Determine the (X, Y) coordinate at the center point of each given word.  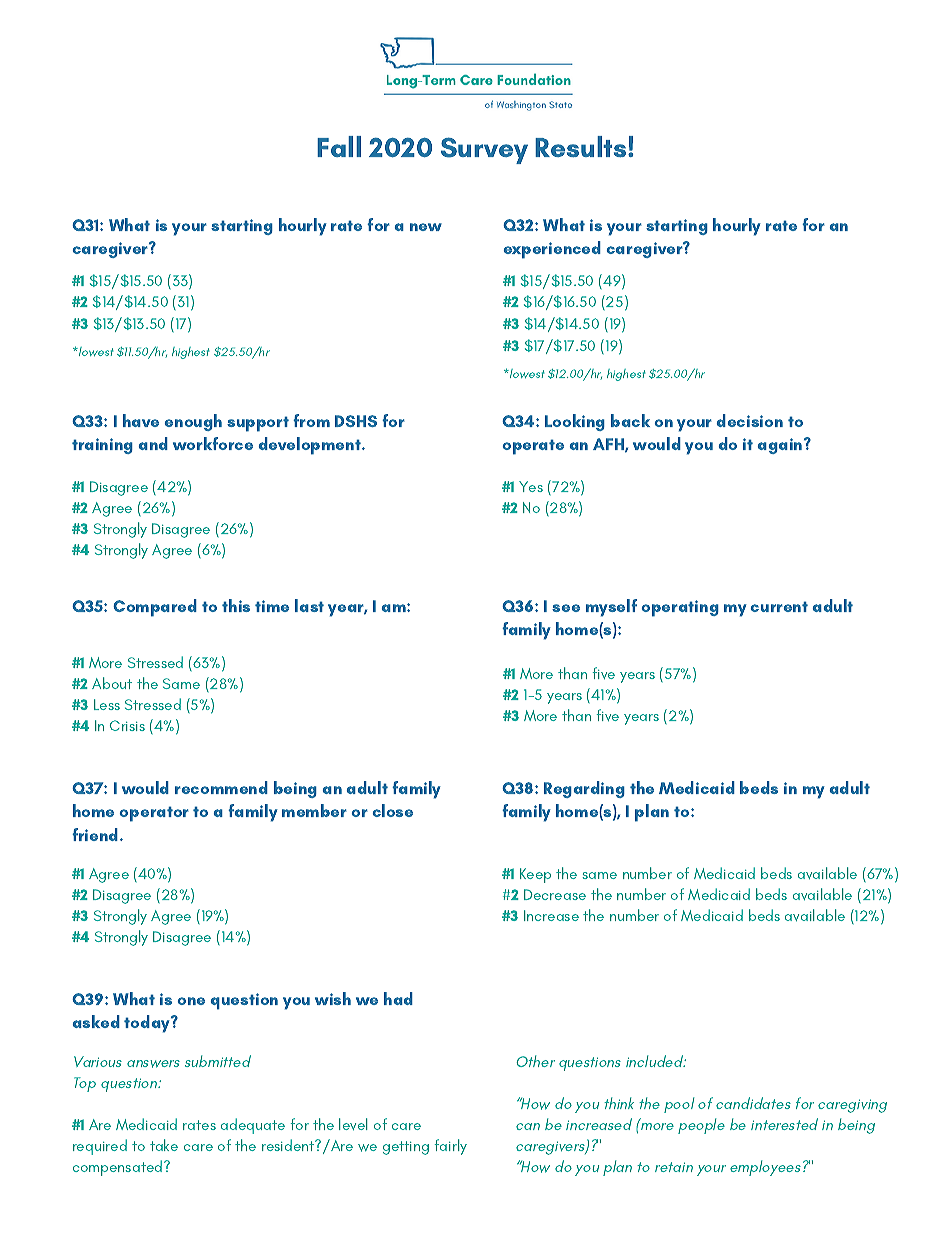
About (112, 683)
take (164, 1145)
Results (582, 146)
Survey (484, 150)
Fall (339, 146)
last (309, 605)
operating (680, 608)
